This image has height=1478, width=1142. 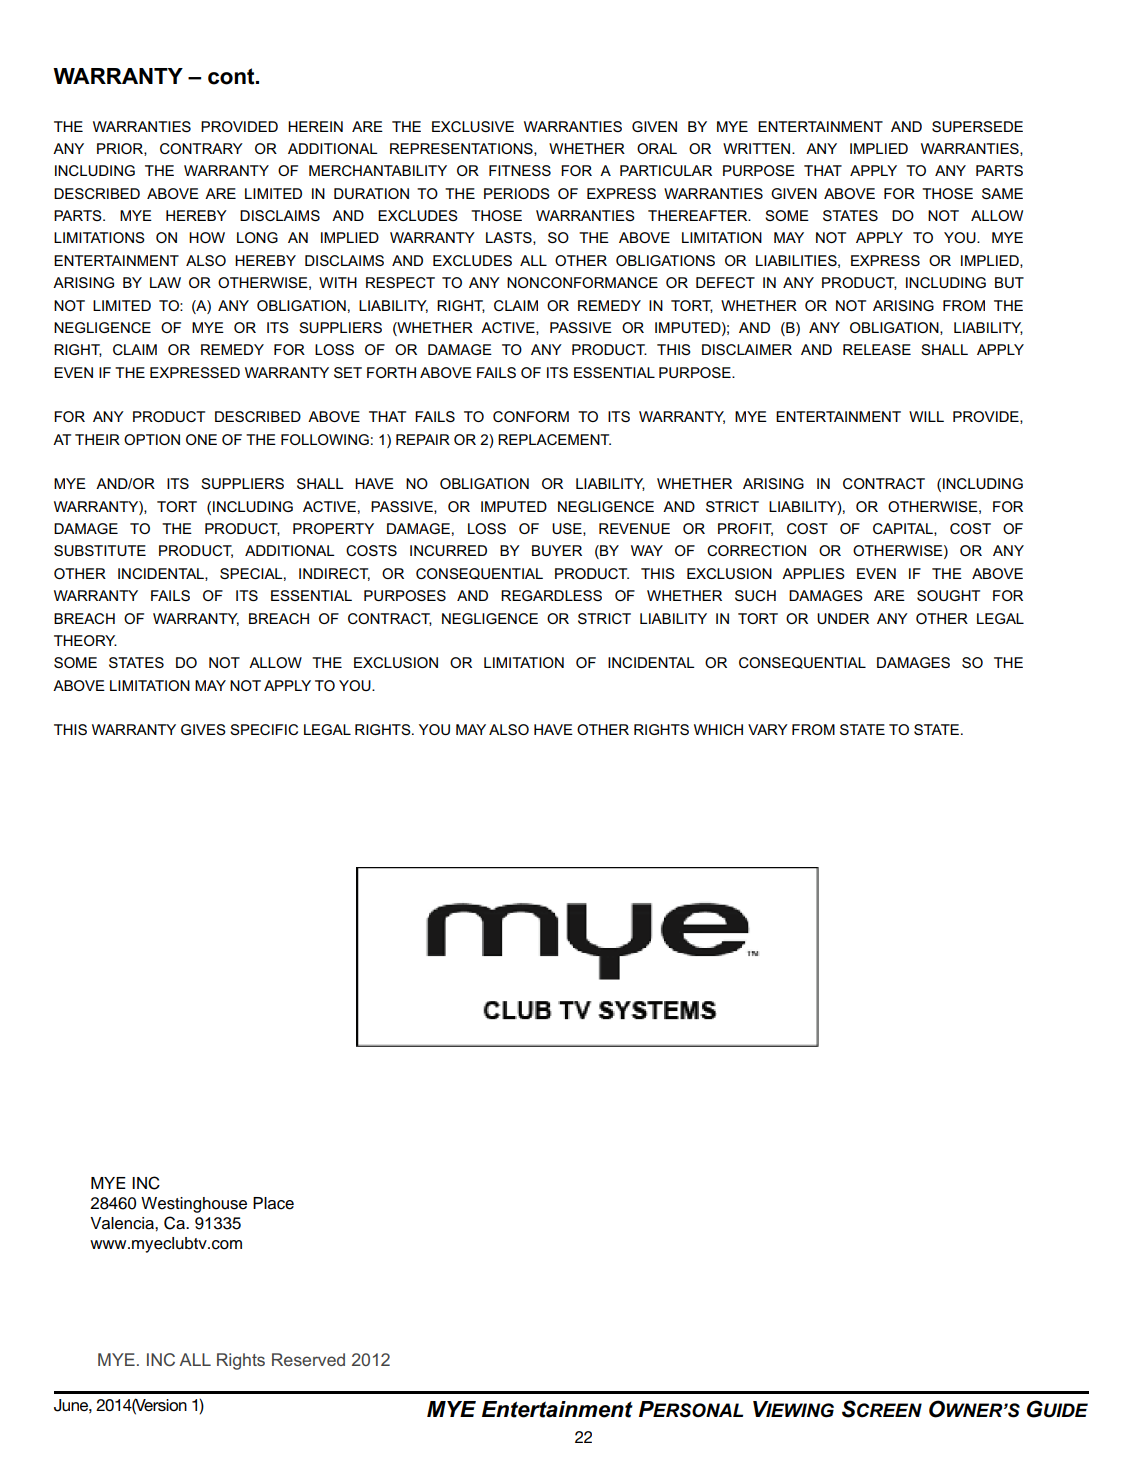 What do you see at coordinates (308, 1359) in the image?
I see `Reserved` at bounding box center [308, 1359].
